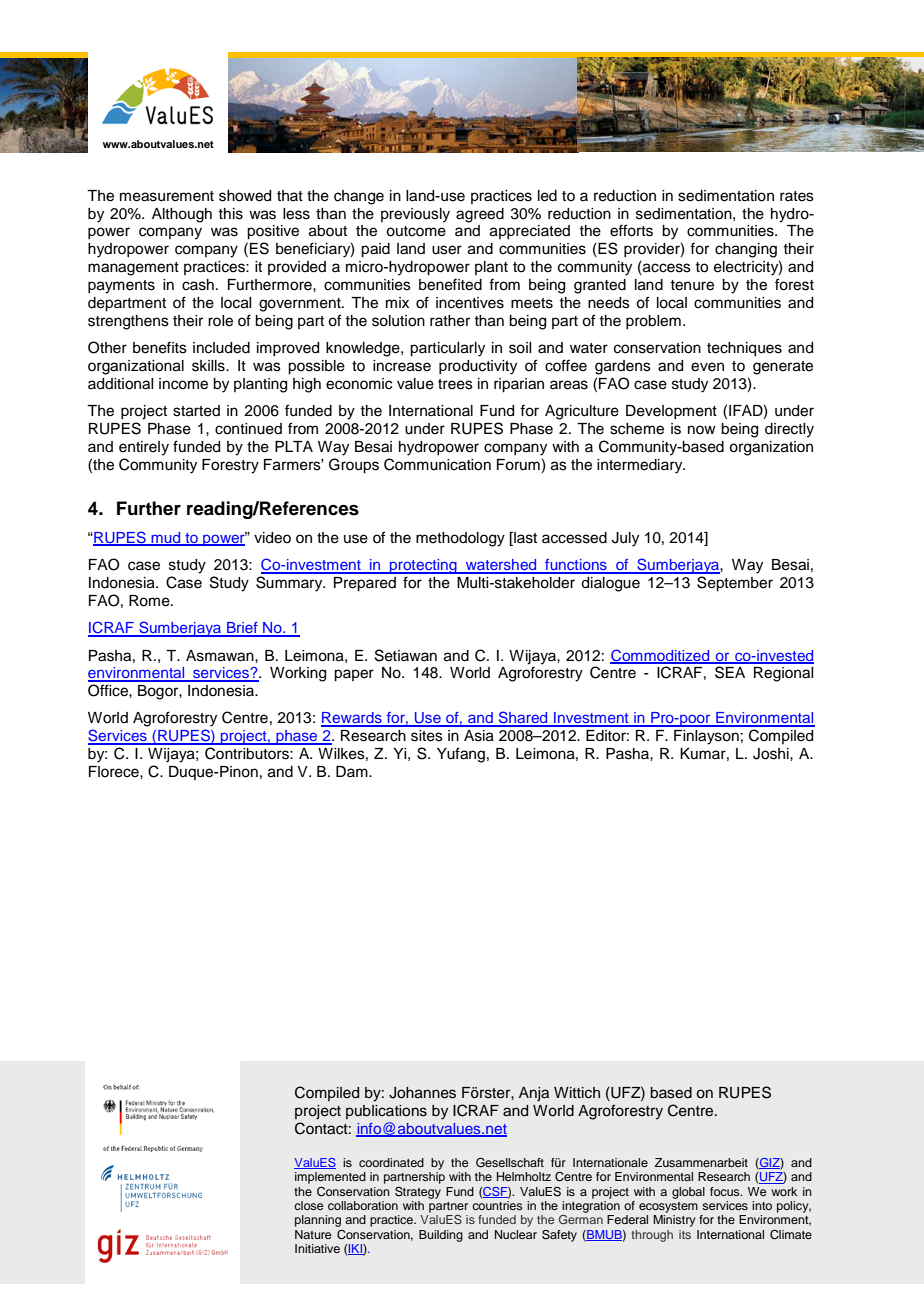  What do you see at coordinates (641, 466) in the screenshot?
I see `intermediary` at bounding box center [641, 466].
